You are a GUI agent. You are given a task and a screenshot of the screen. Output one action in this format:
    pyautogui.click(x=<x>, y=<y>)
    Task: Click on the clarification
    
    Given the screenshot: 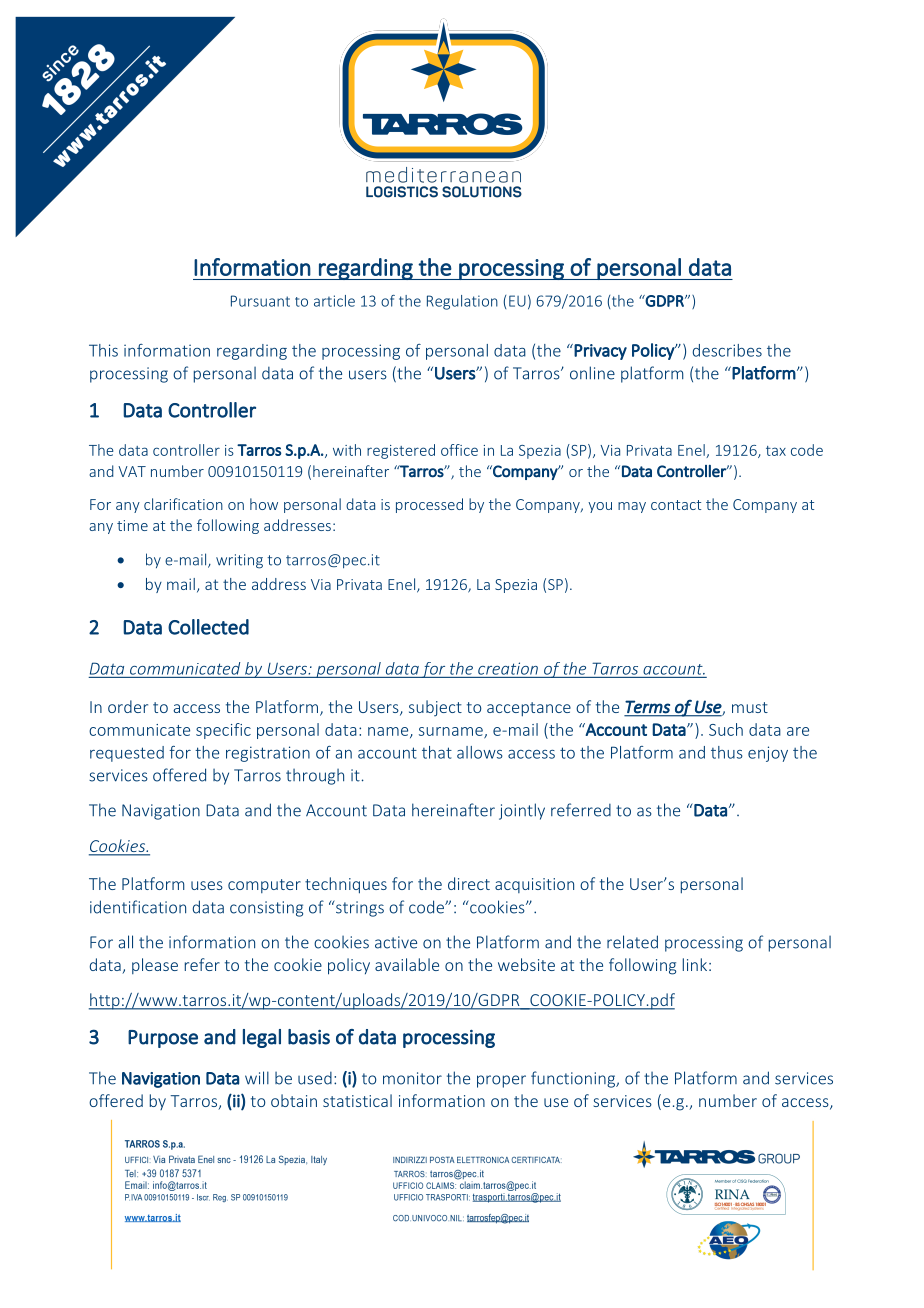 What is the action you would take?
    pyautogui.click(x=183, y=504)
